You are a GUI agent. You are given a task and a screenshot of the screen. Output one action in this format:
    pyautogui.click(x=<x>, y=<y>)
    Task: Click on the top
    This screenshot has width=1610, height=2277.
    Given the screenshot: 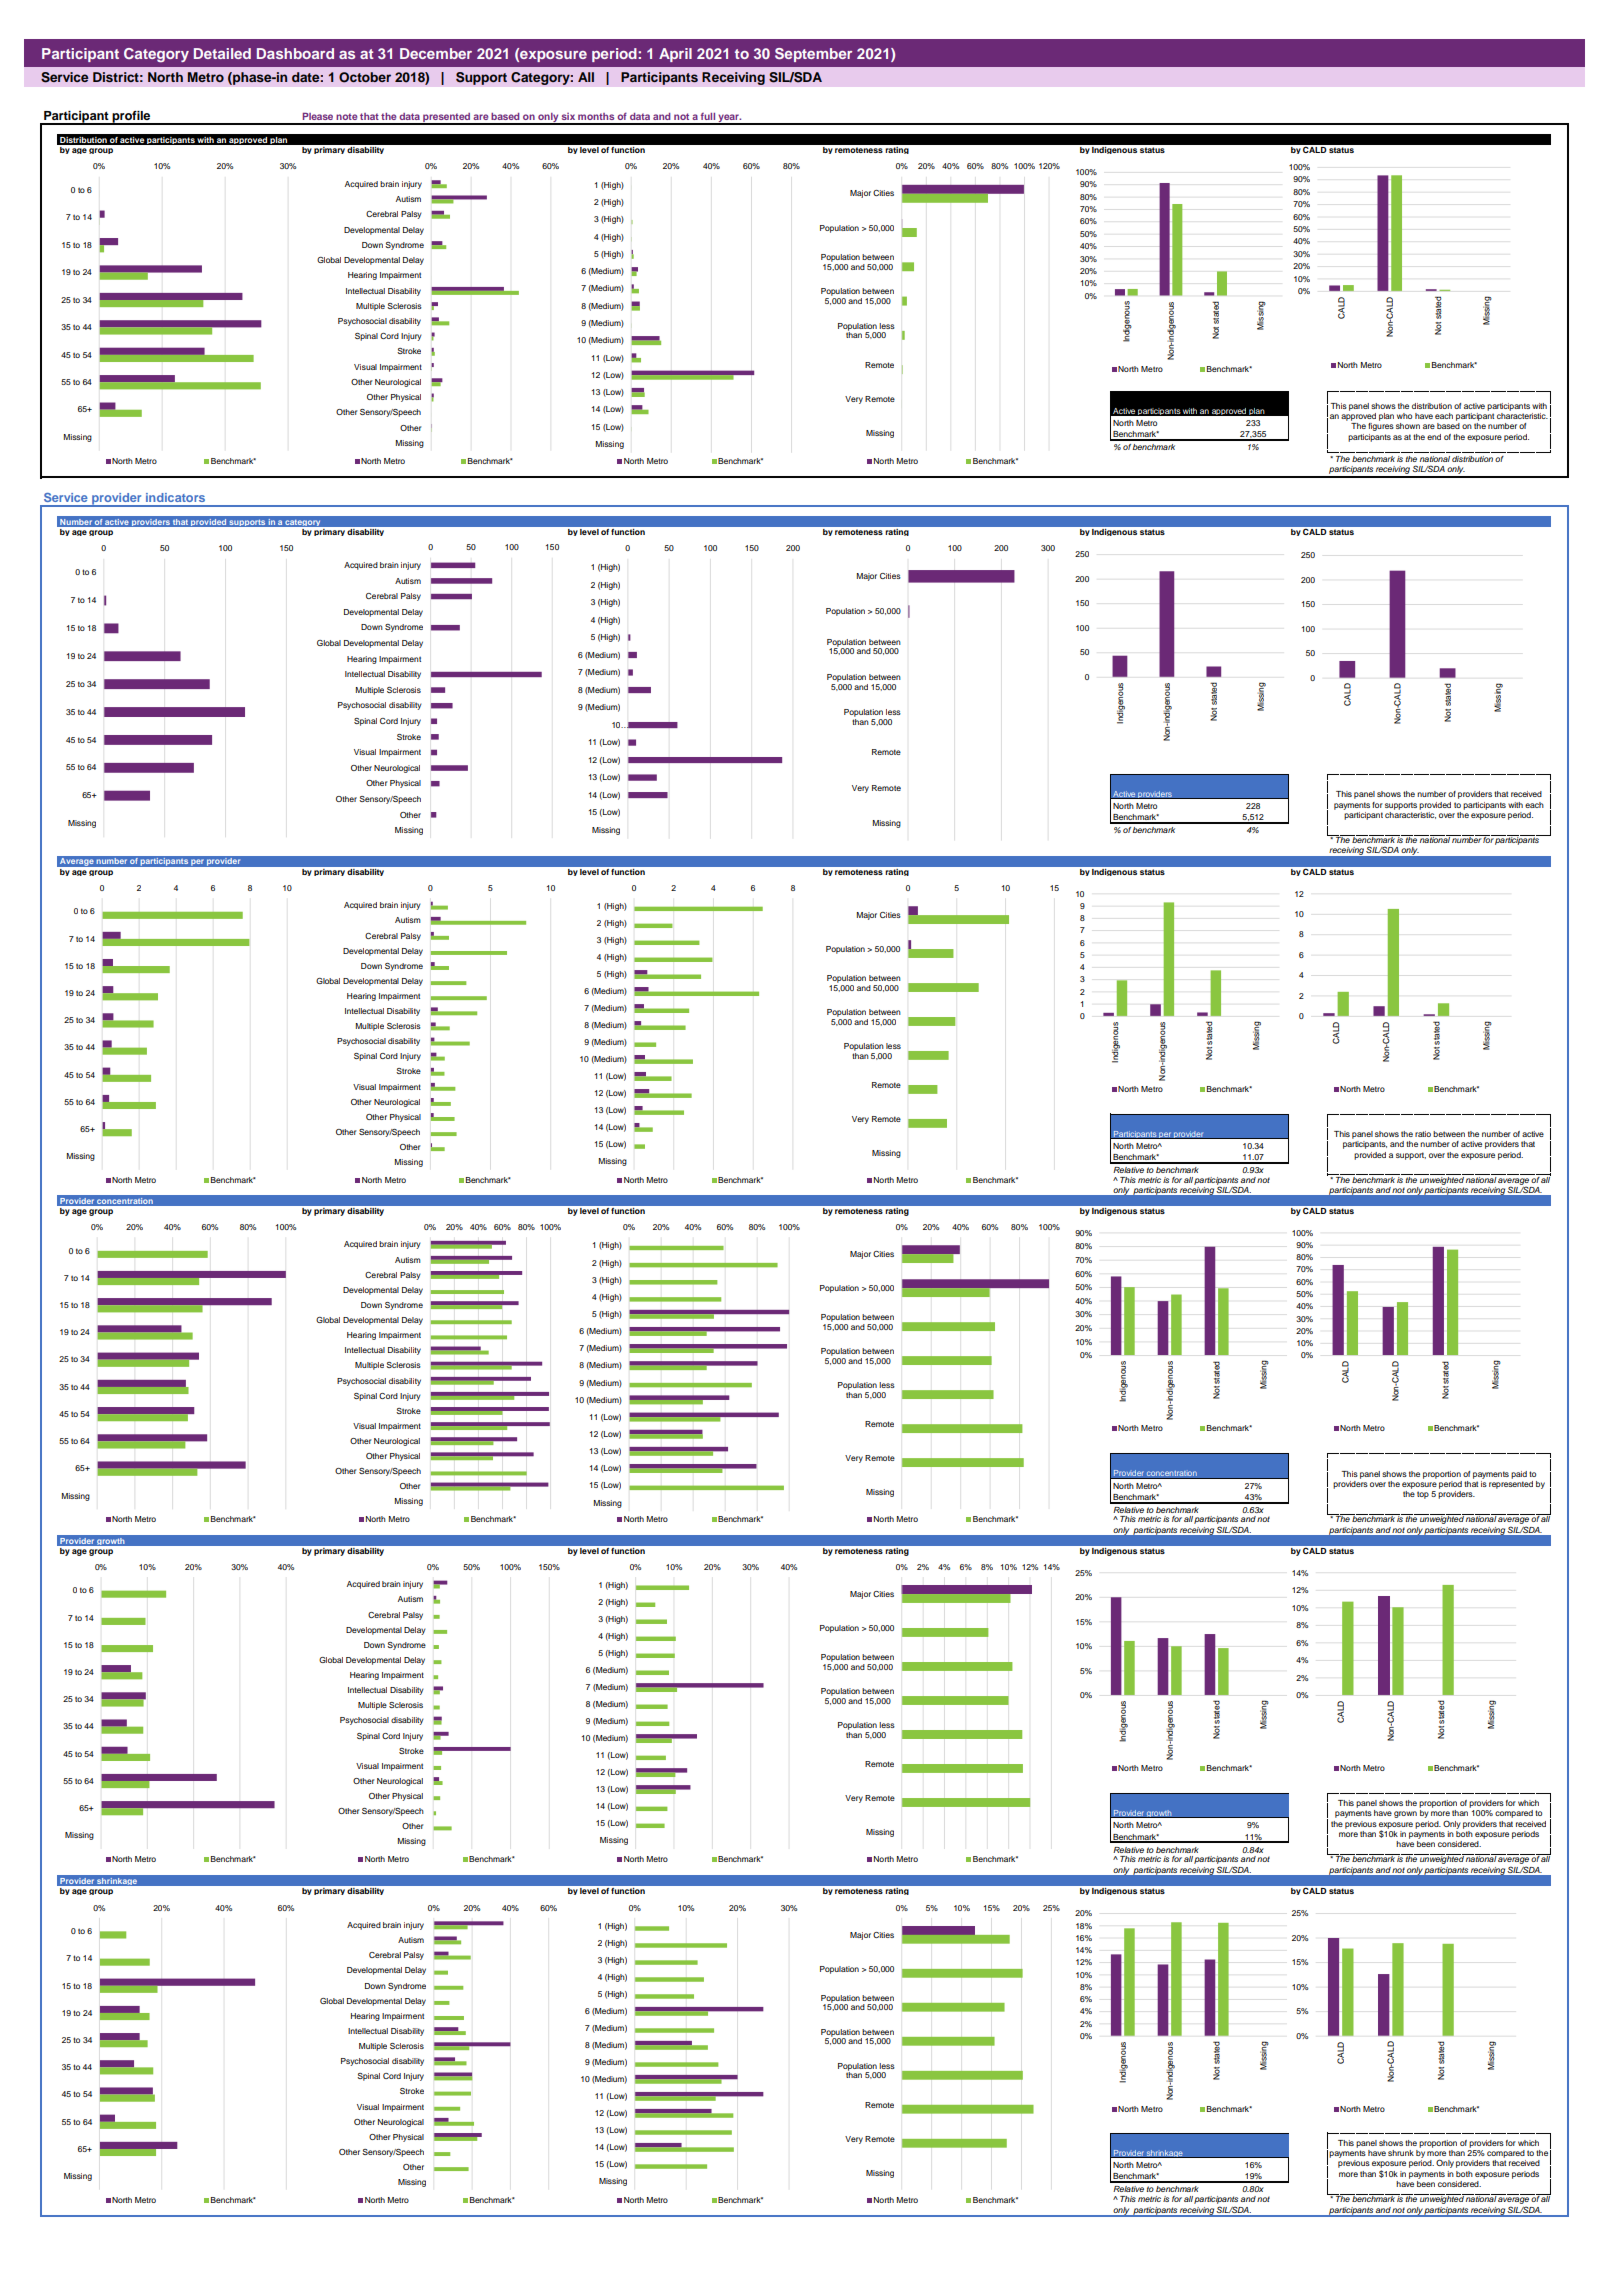 What is the action you would take?
    pyautogui.click(x=1423, y=1495)
